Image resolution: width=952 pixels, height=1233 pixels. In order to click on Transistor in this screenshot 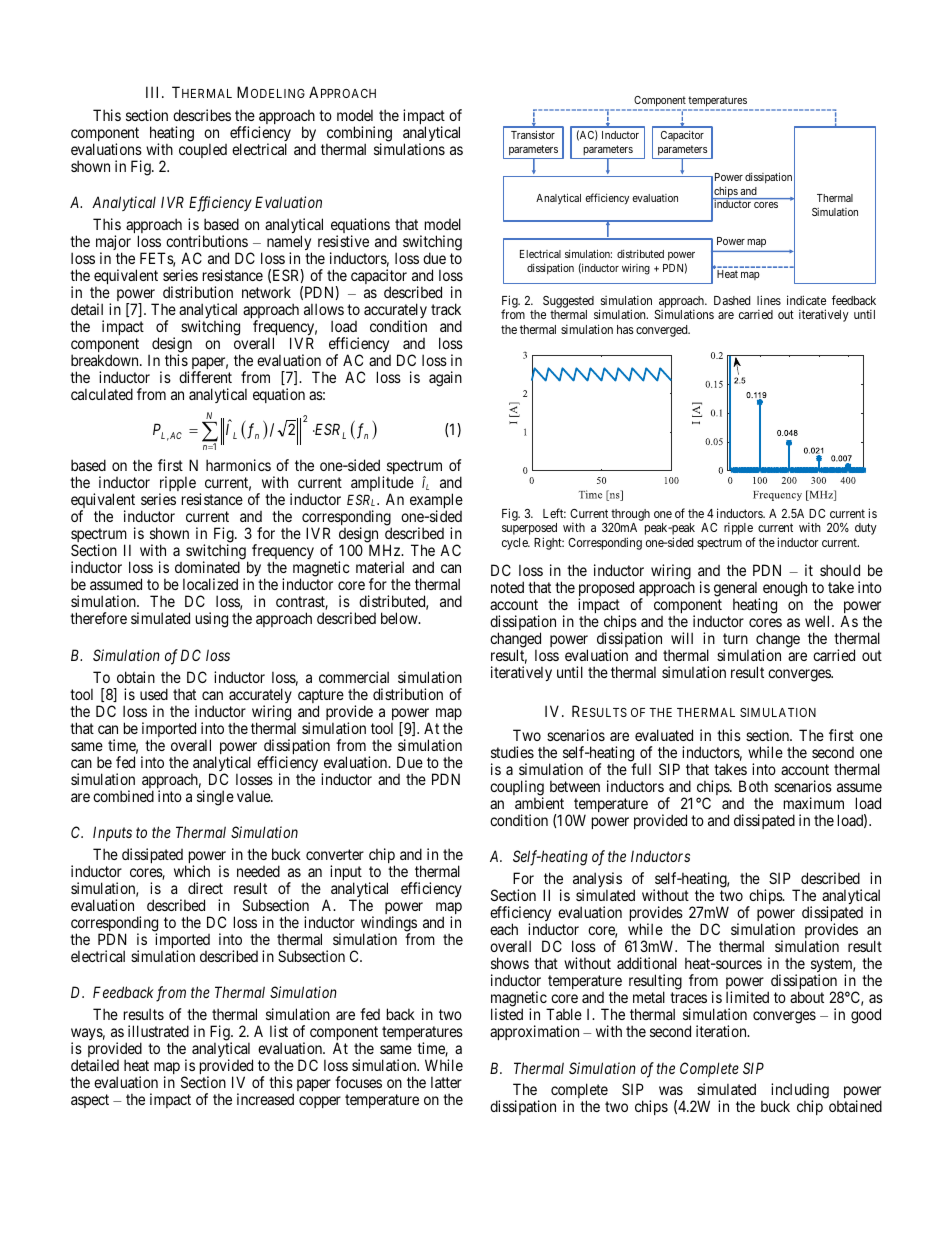, I will do `click(533, 134)`.
